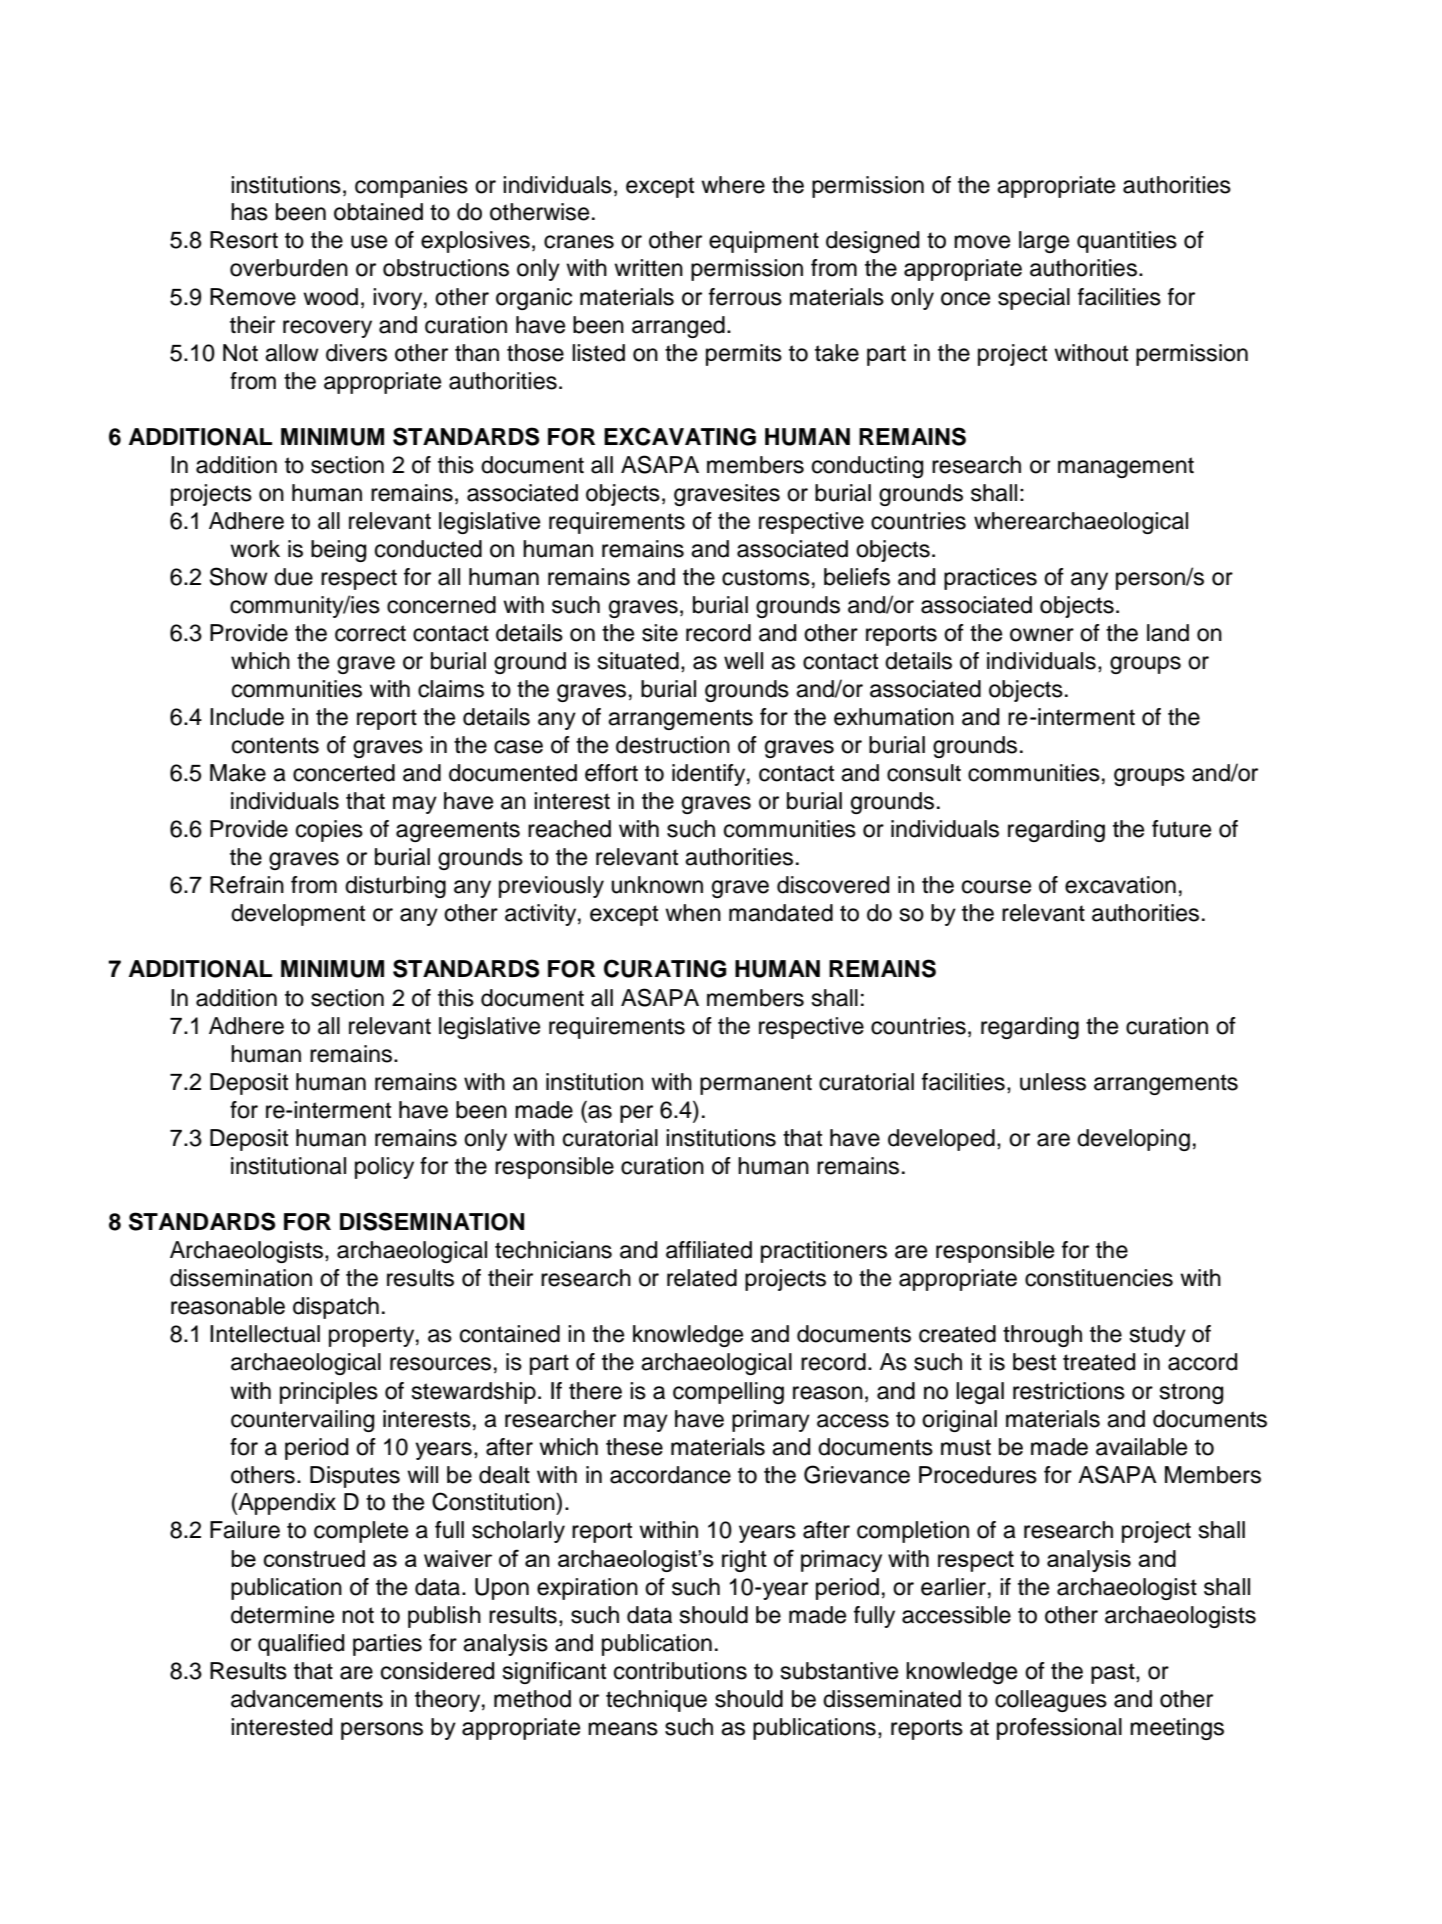 The image size is (1442, 1924). What do you see at coordinates (338, 551) in the screenshot?
I see `being` at bounding box center [338, 551].
